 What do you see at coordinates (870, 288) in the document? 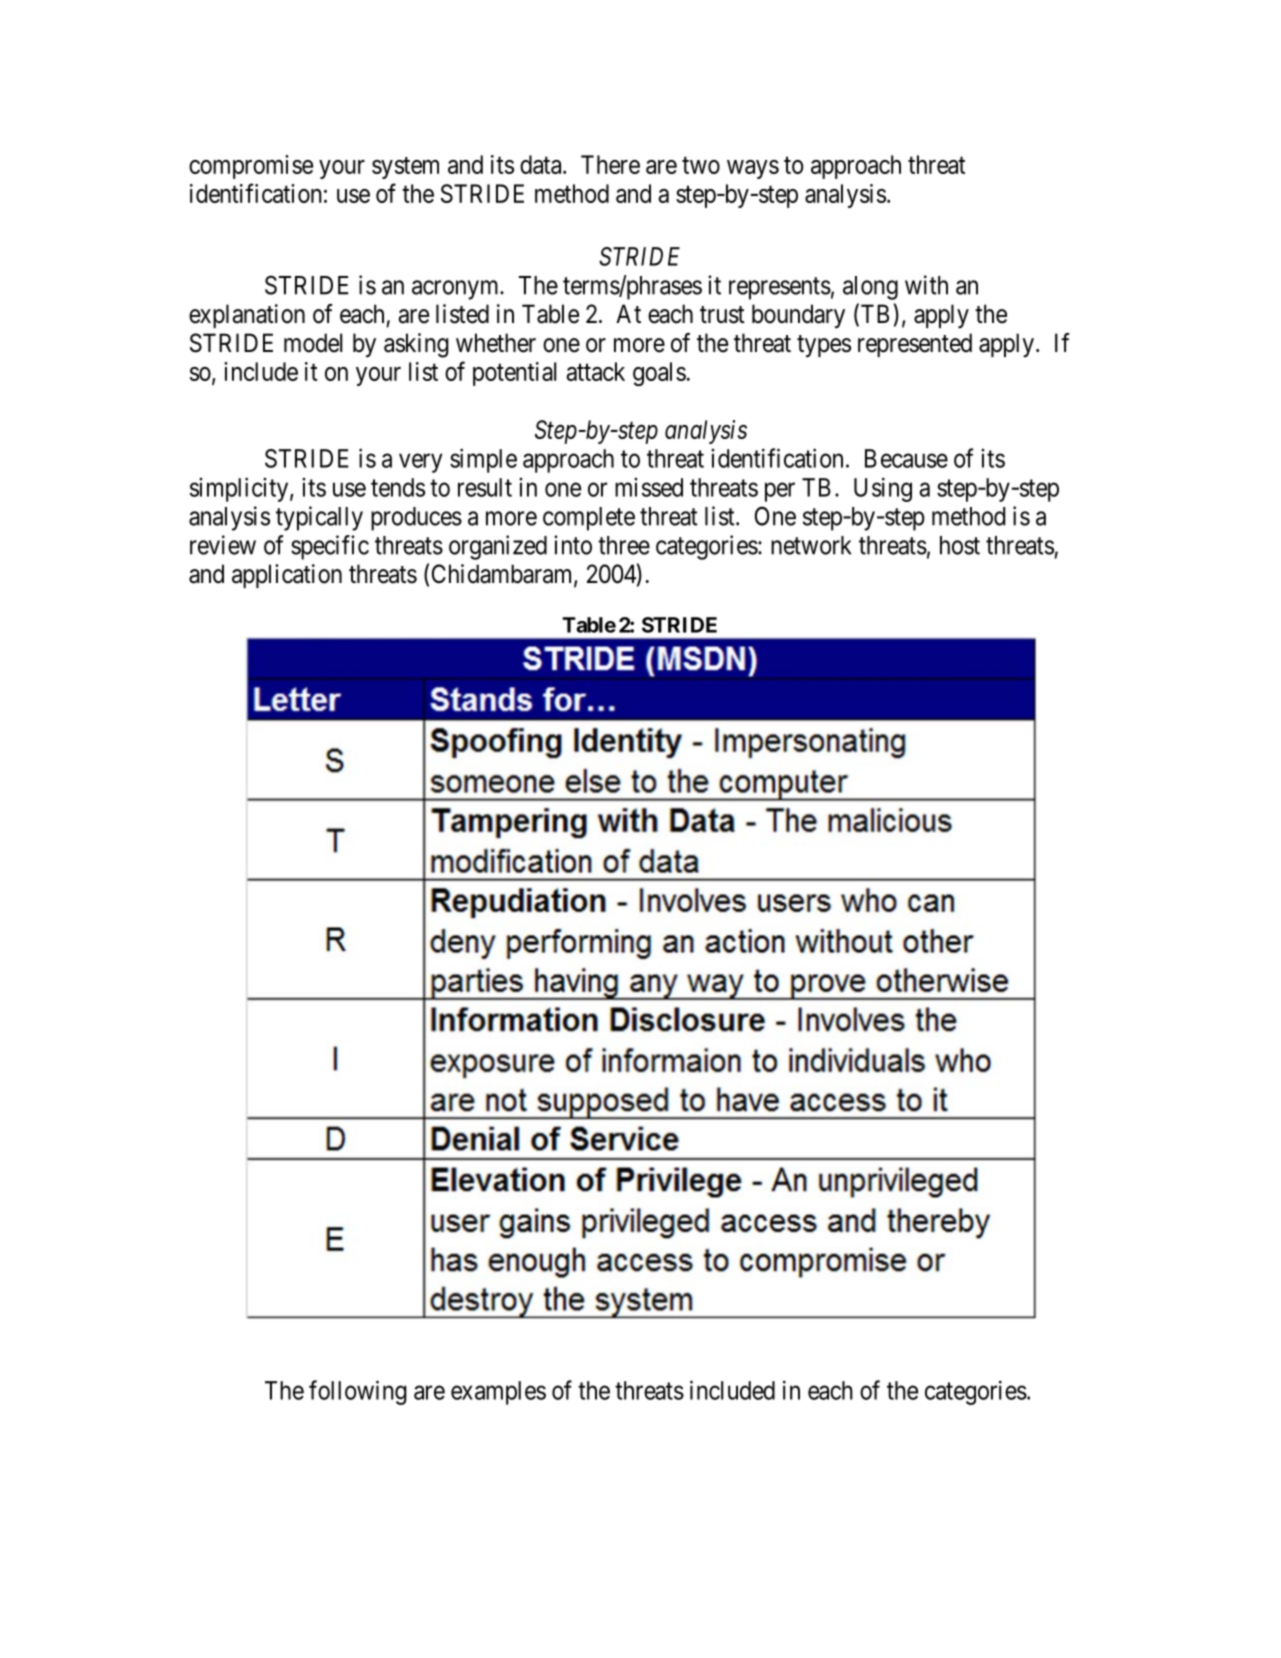
I see `along` at bounding box center [870, 288].
